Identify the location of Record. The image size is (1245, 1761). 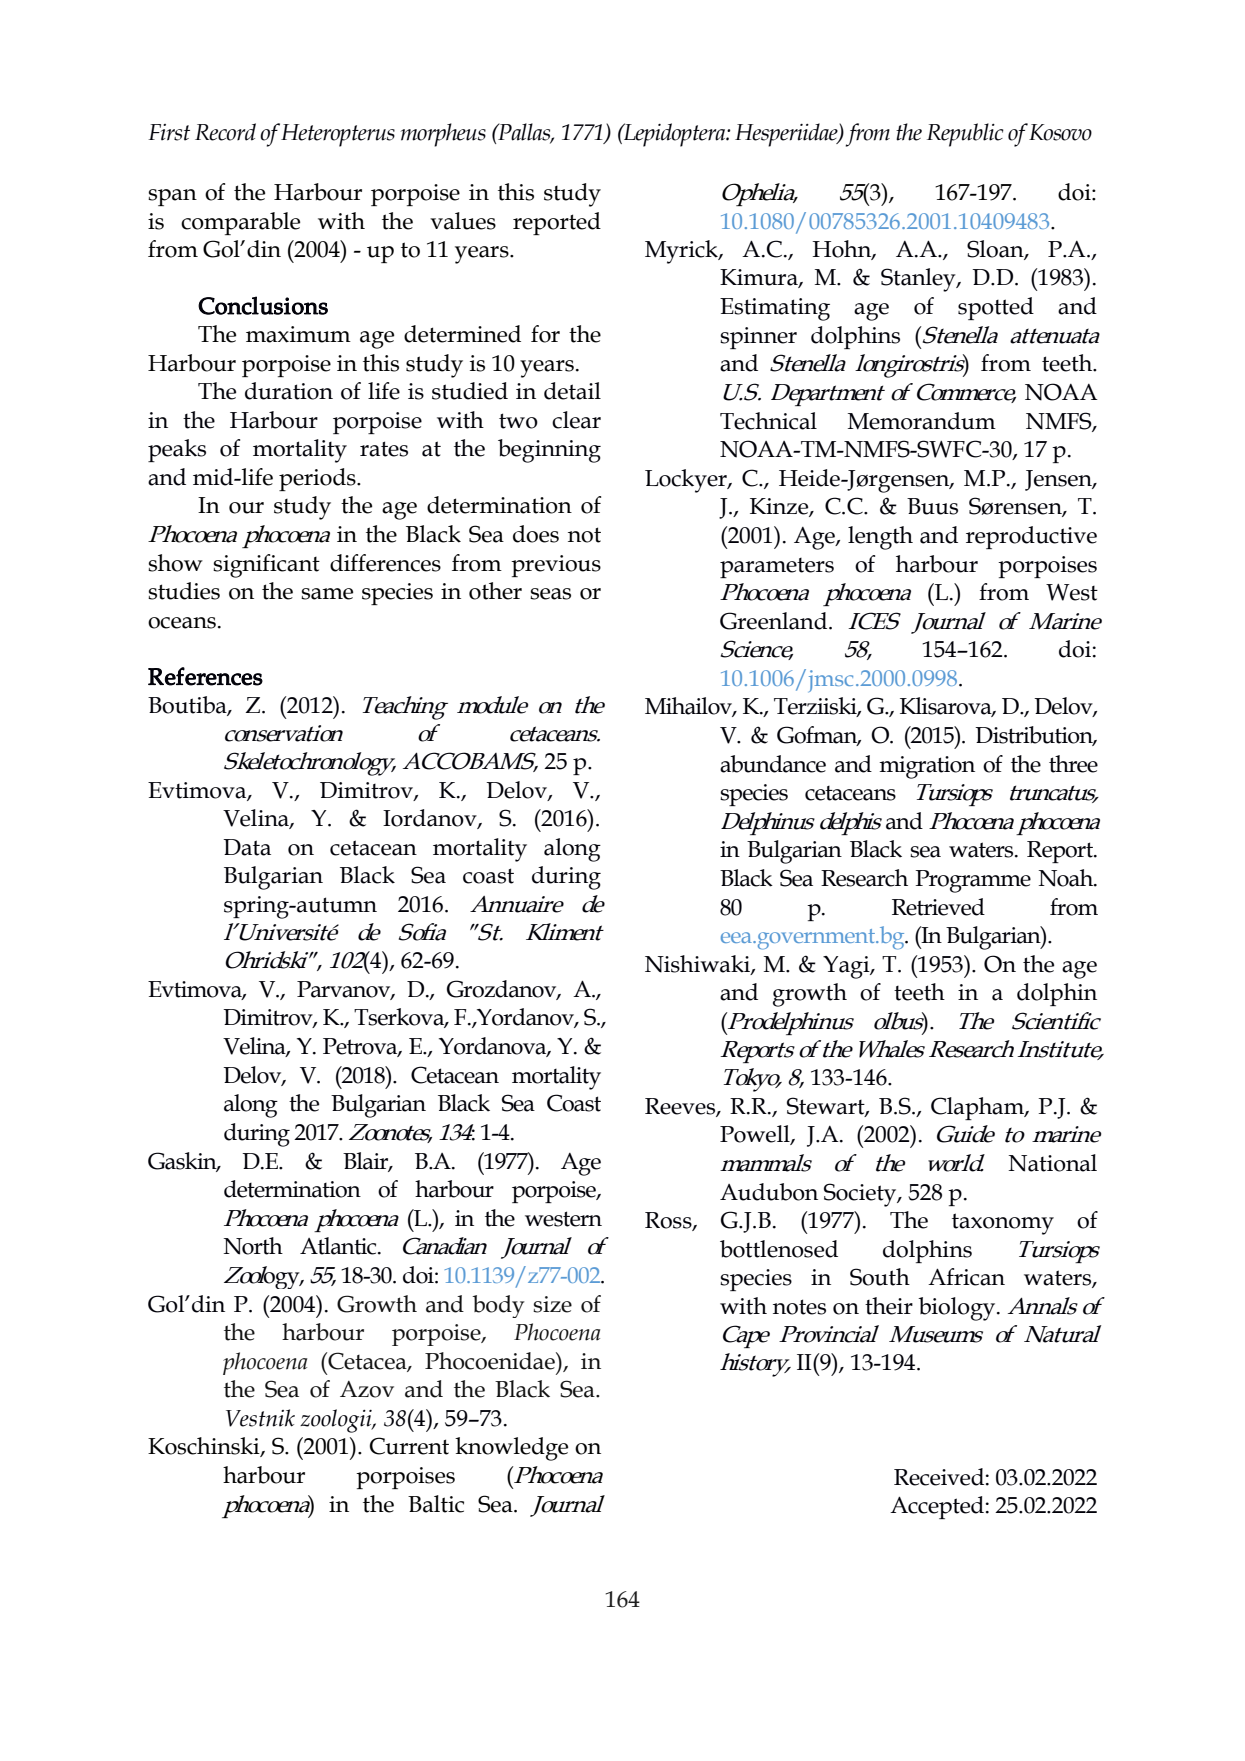
(225, 132).
